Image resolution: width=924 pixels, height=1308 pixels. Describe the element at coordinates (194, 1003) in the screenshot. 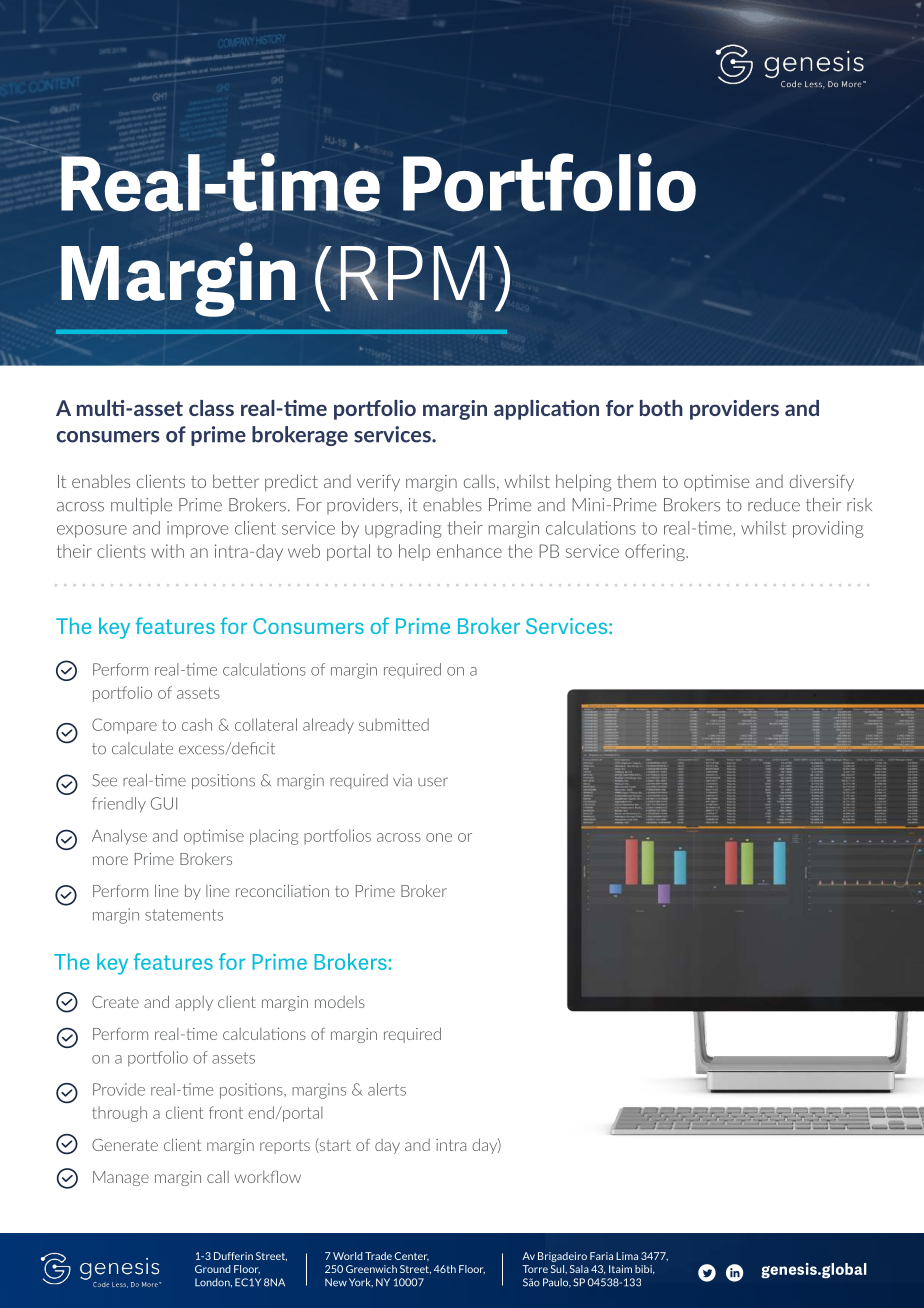

I see `apply` at that location.
